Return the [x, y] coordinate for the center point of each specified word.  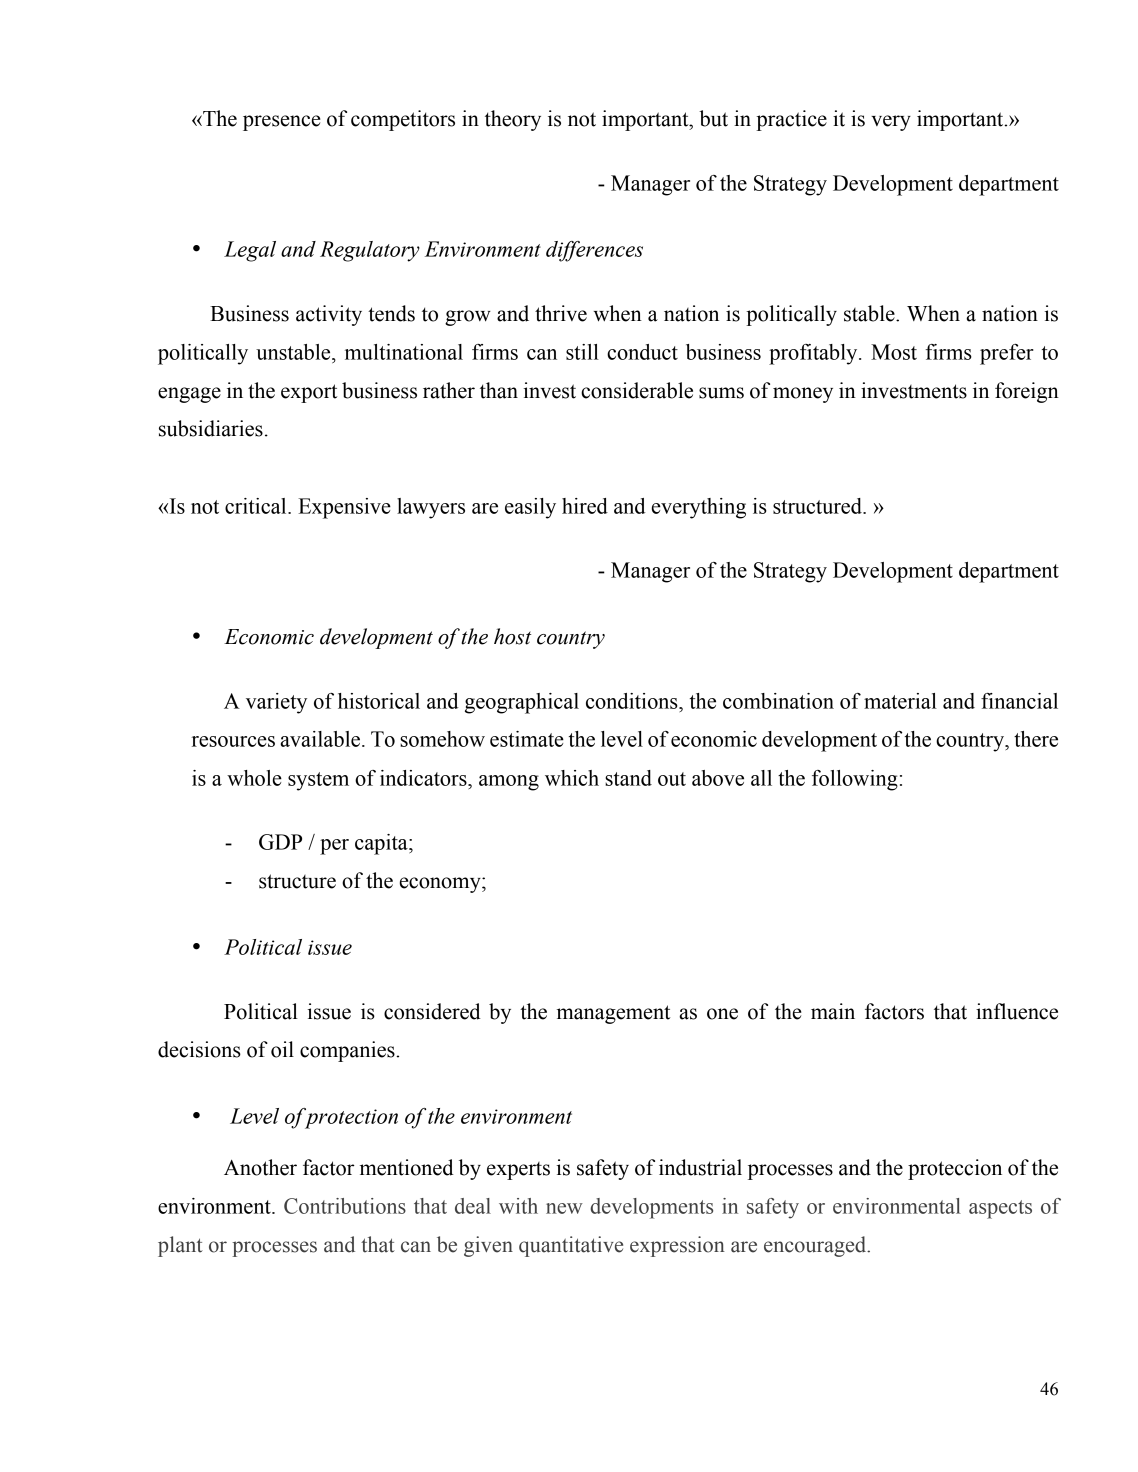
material [900, 701]
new [564, 1208]
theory [513, 120]
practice [791, 120]
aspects [1000, 1209]
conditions [633, 701]
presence [282, 123]
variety [276, 703]
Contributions [345, 1206]
